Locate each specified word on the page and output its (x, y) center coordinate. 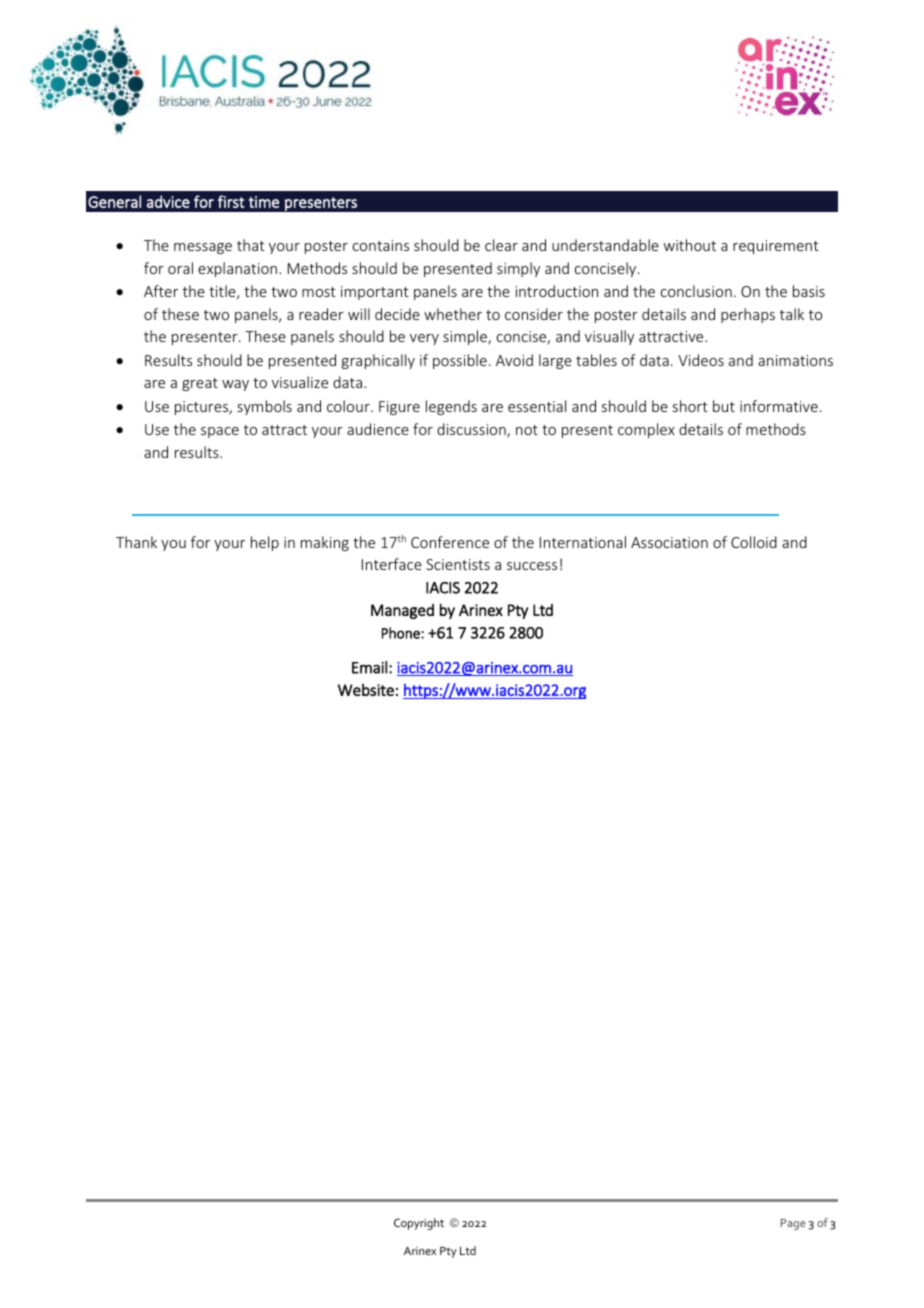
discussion (472, 430)
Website (366, 689)
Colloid (754, 542)
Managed (402, 611)
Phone (402, 633)
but (724, 406)
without (690, 245)
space (220, 432)
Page (793, 1224)
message (203, 248)
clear (501, 245)
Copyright (419, 1224)
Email (369, 667)
